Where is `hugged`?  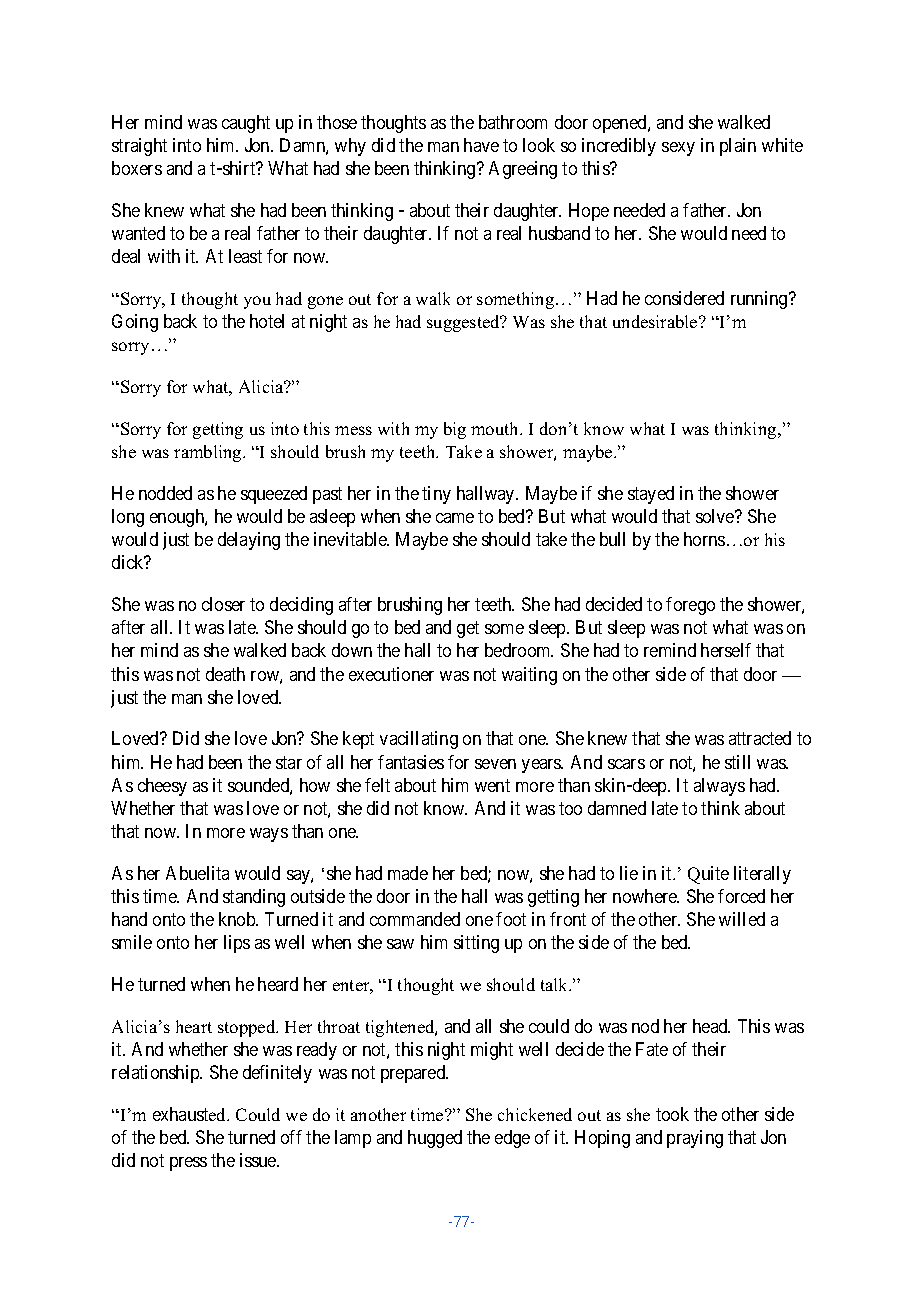 hugged is located at coordinates (435, 1139).
